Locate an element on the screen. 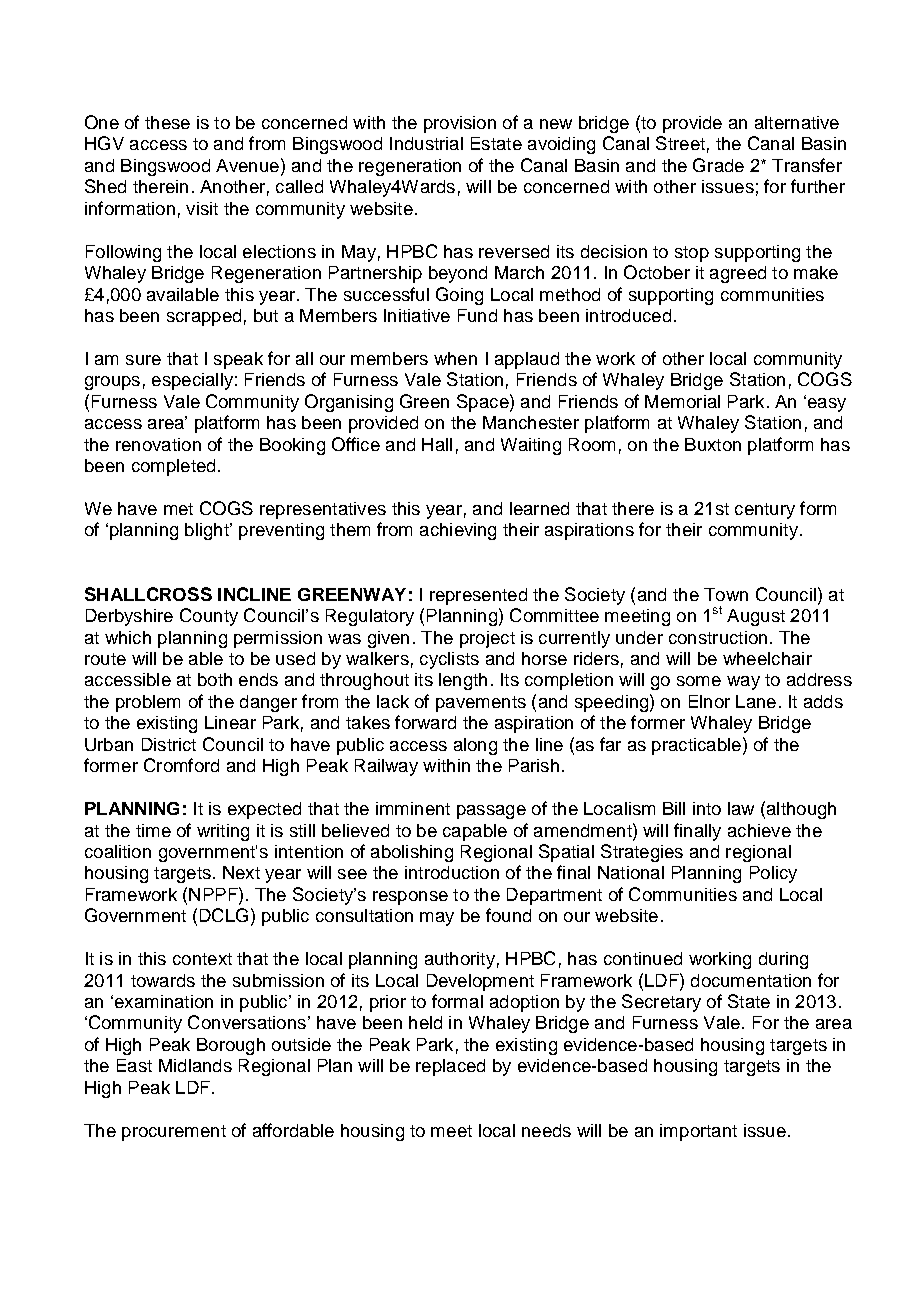 Image resolution: width=924 pixels, height=1308 pixels. Next is located at coordinates (241, 872).
